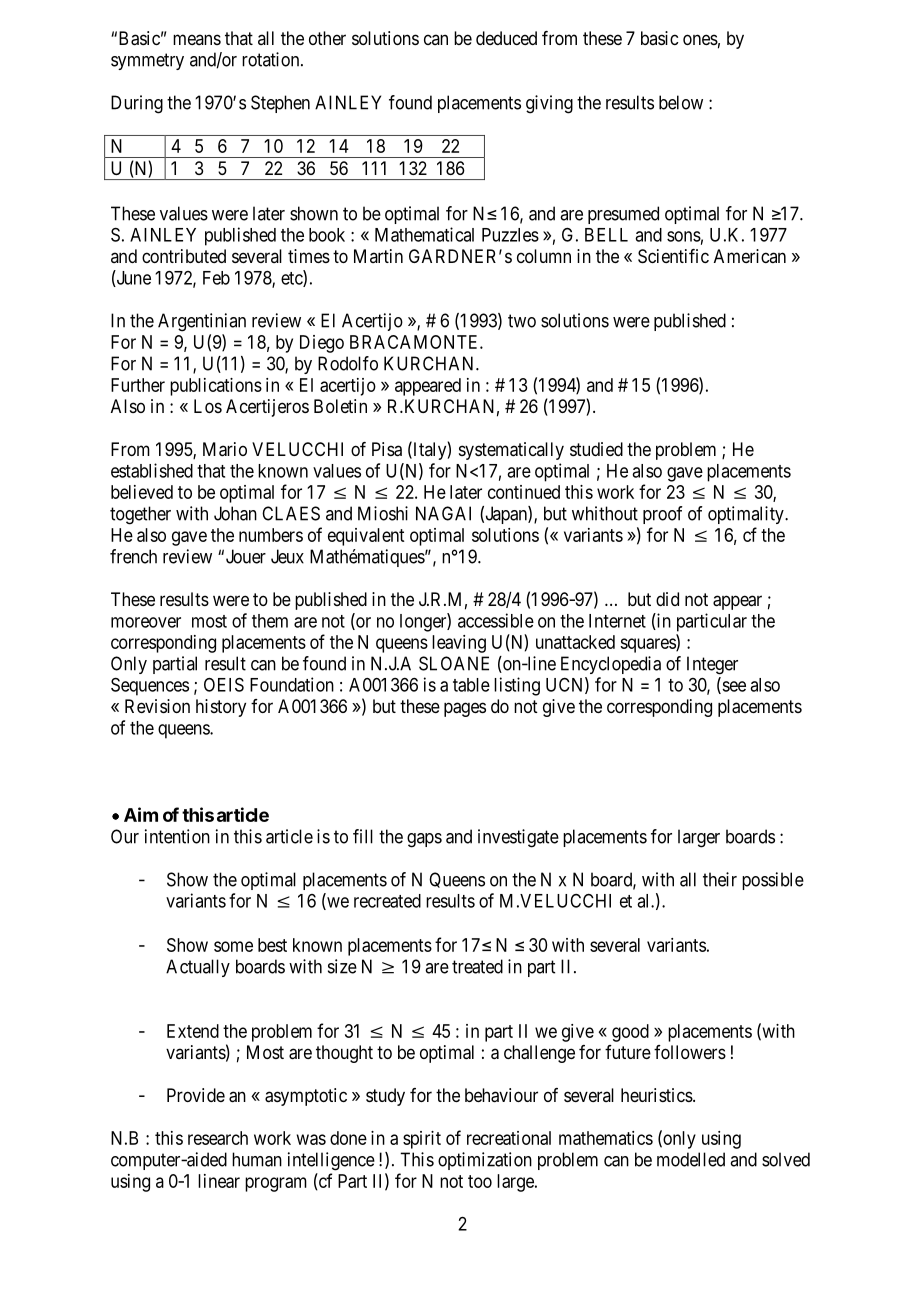  I want to click on means, so click(197, 39).
